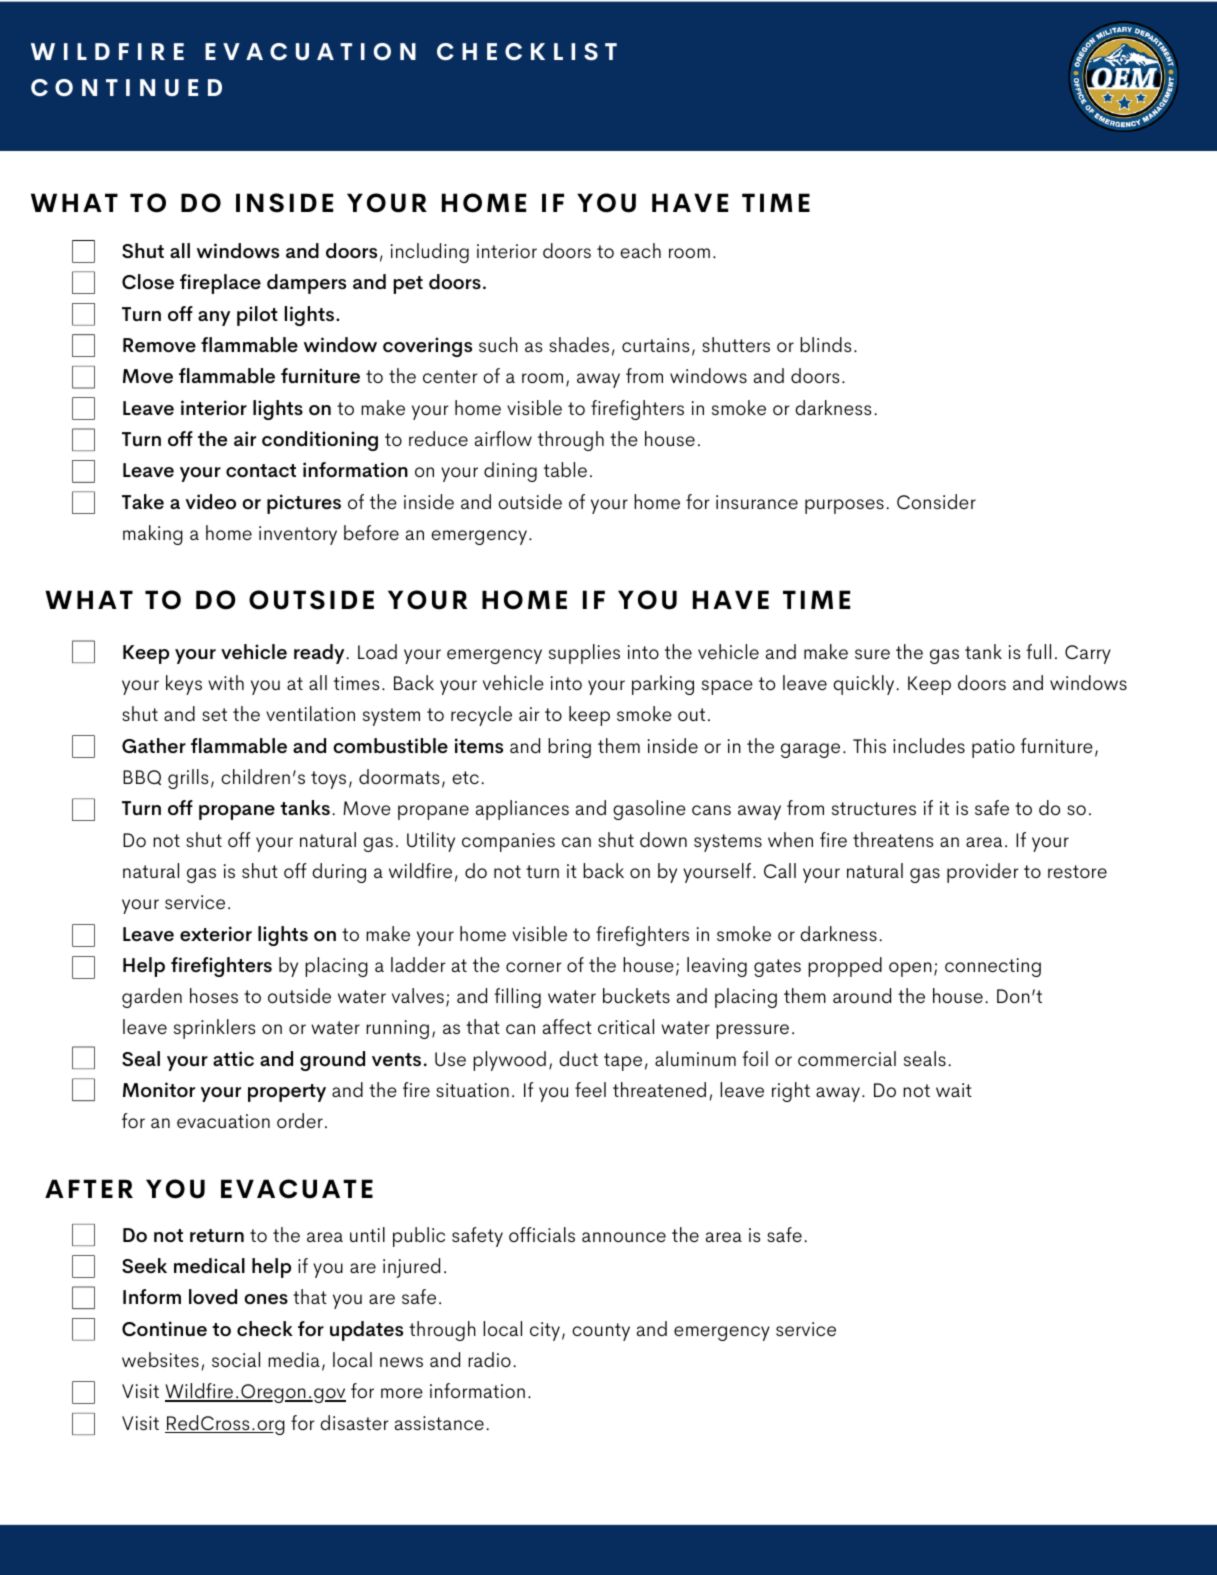 Image resolution: width=1217 pixels, height=1575 pixels. Describe the element at coordinates (153, 535) in the document. I see `making` at that location.
